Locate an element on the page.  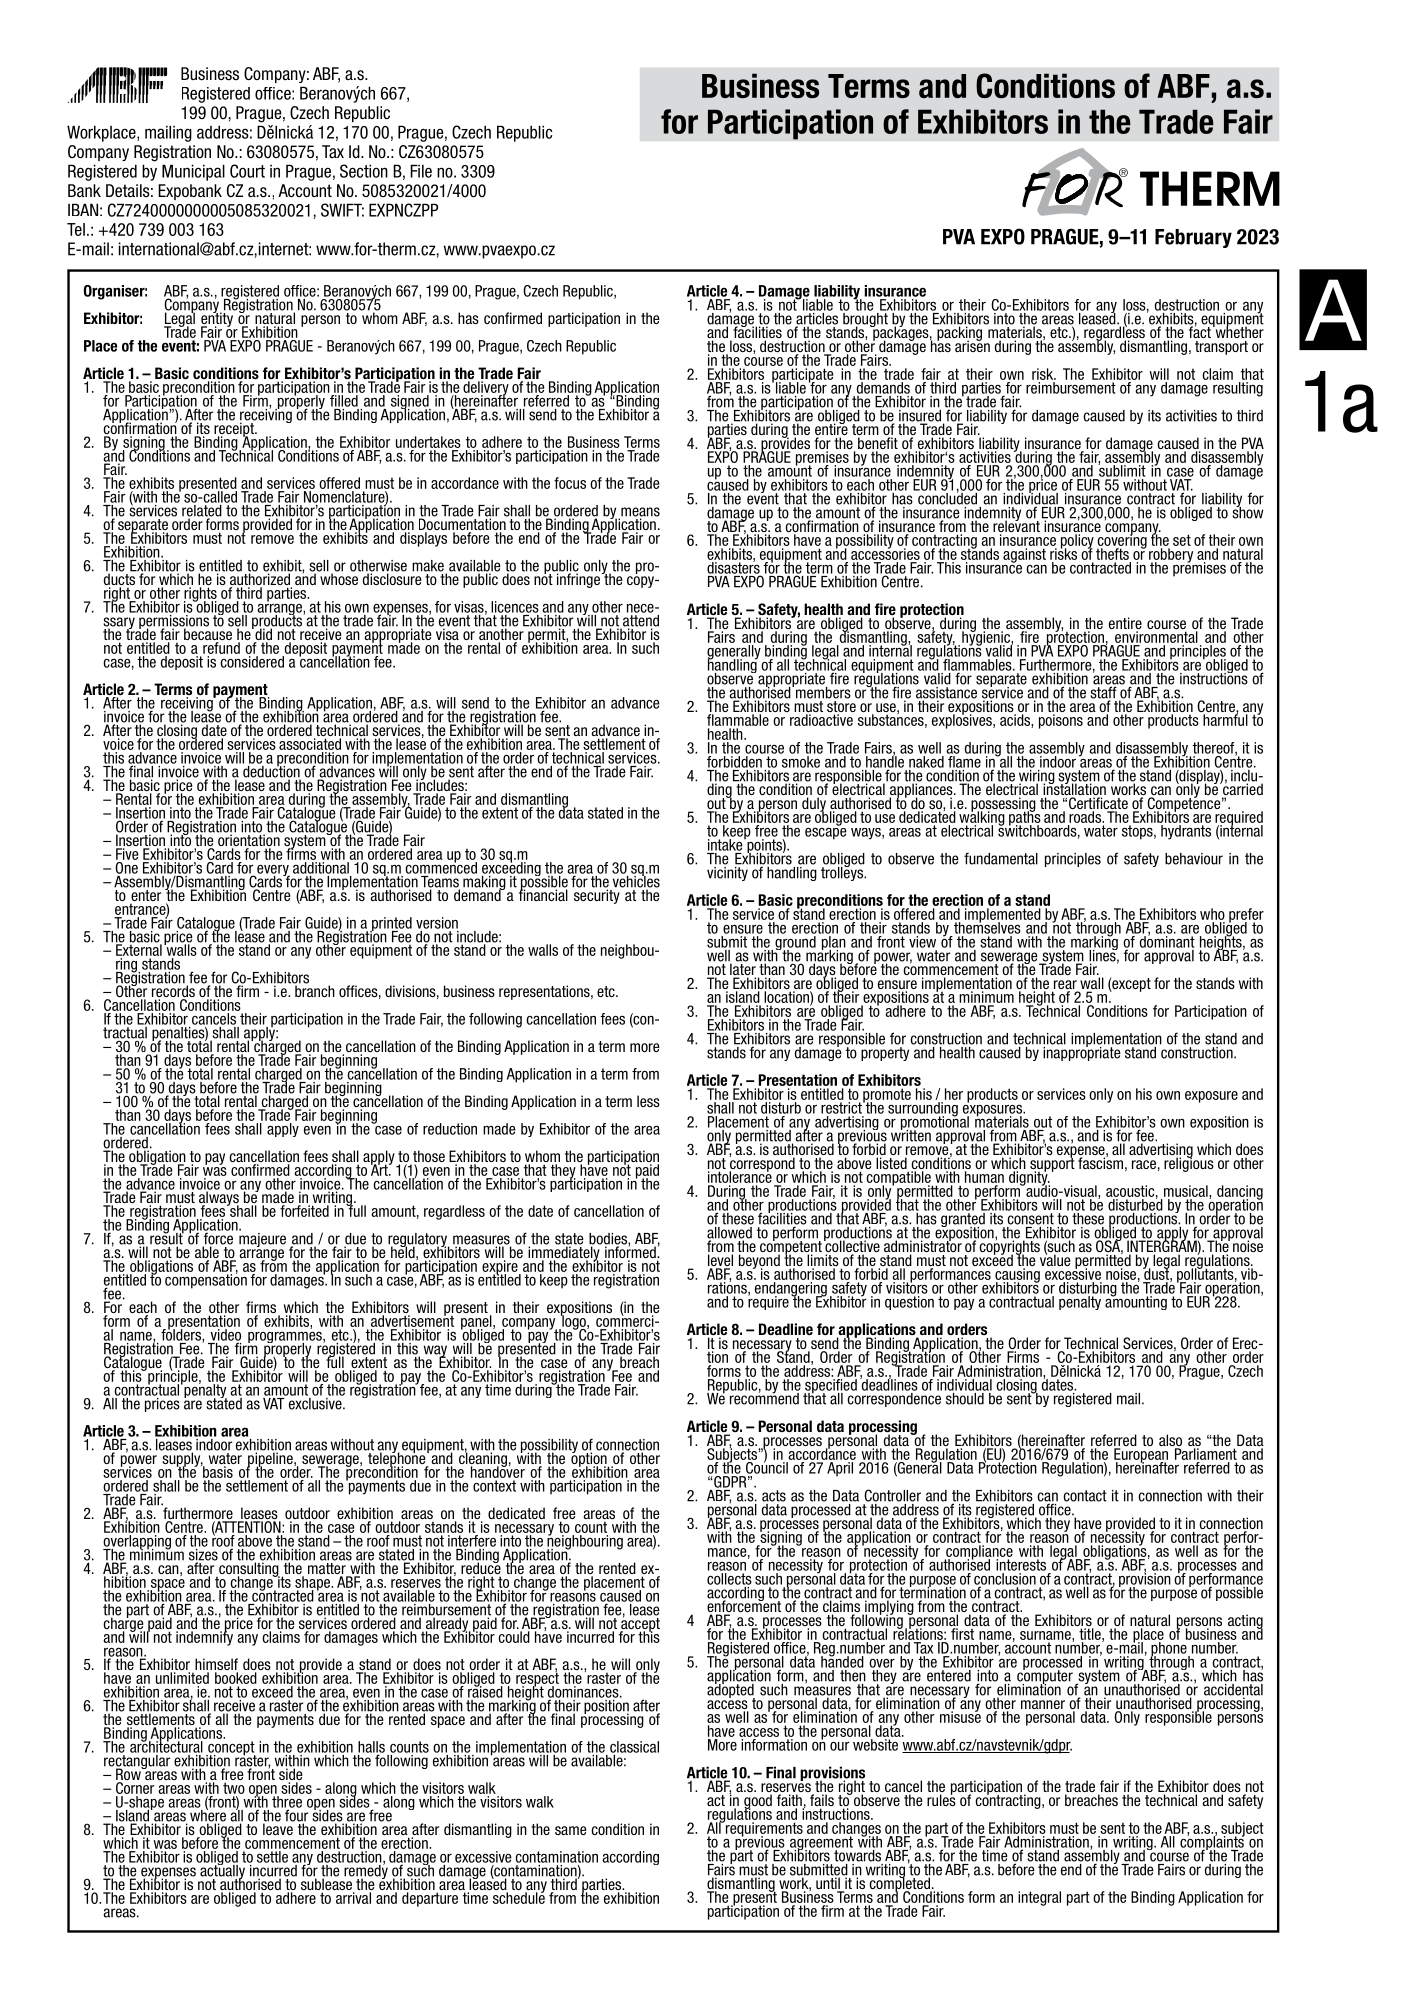
integral is located at coordinates (1039, 1898).
